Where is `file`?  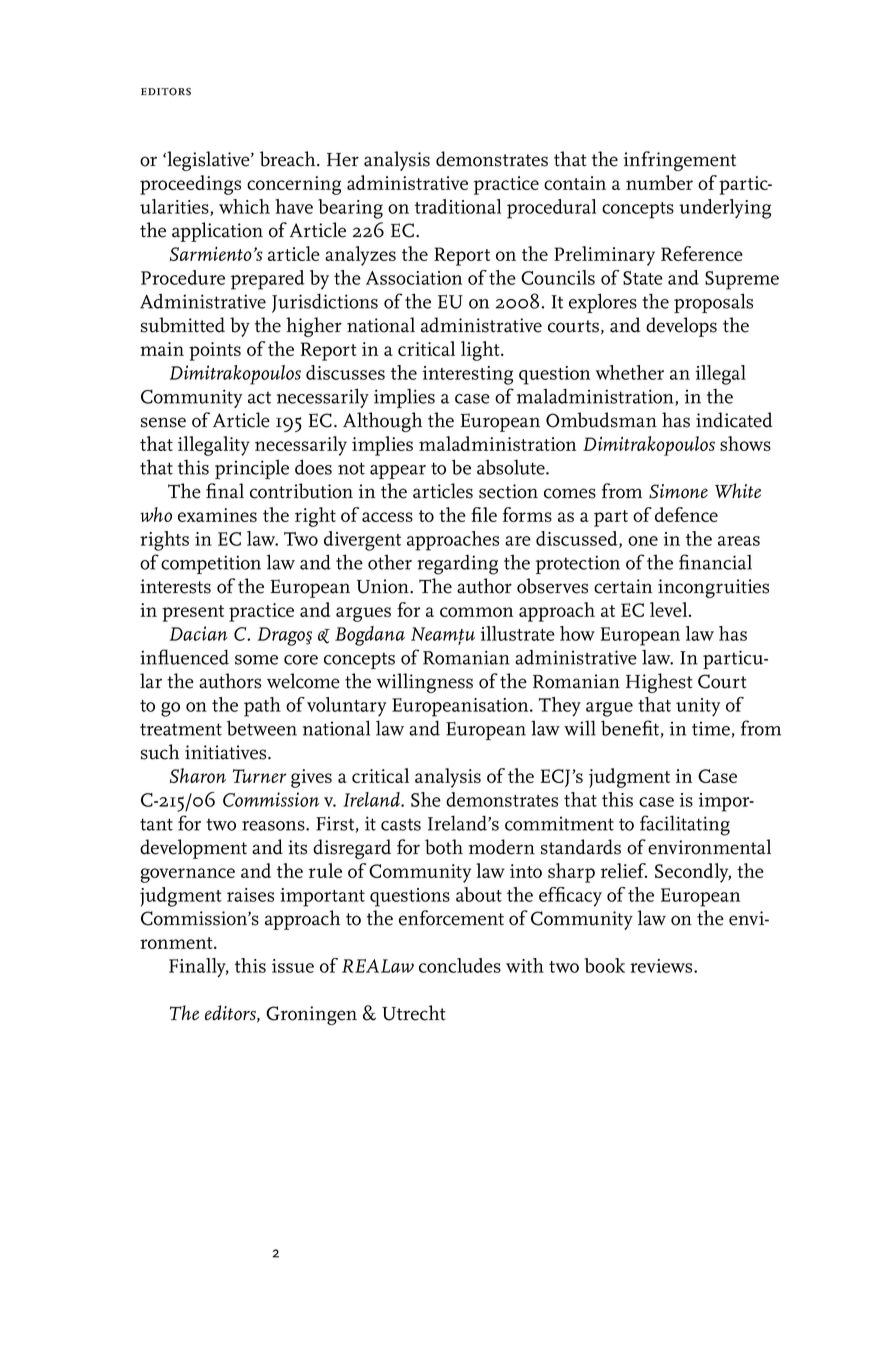
file is located at coordinates (484, 514).
